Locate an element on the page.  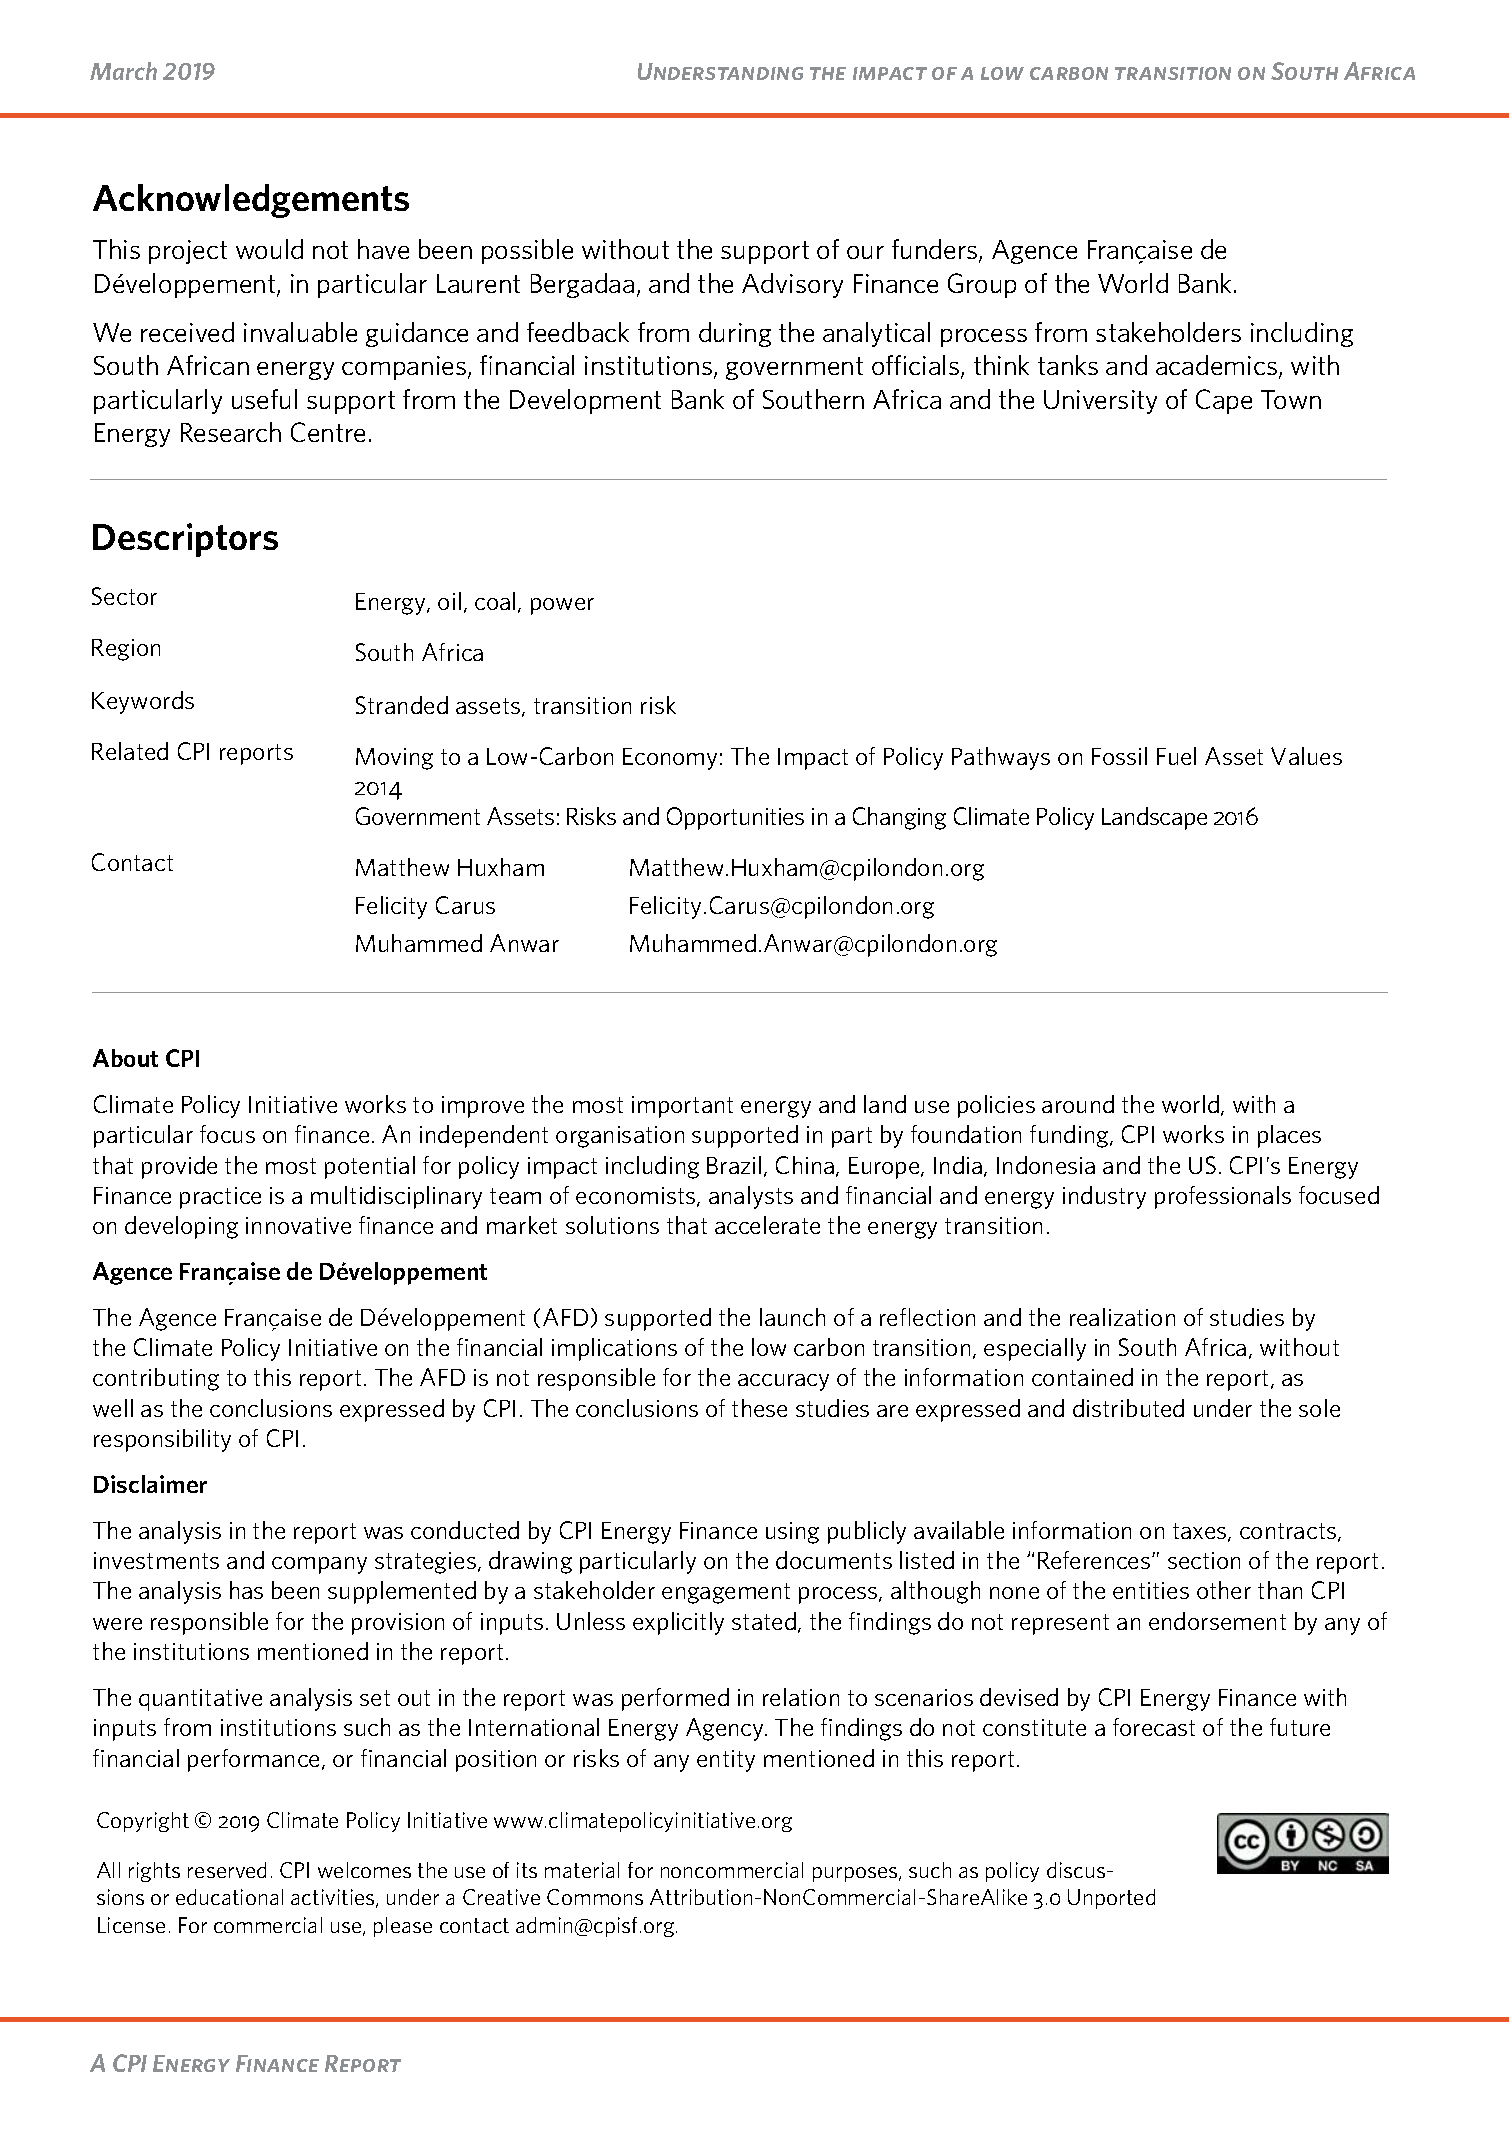
Group is located at coordinates (982, 285).
